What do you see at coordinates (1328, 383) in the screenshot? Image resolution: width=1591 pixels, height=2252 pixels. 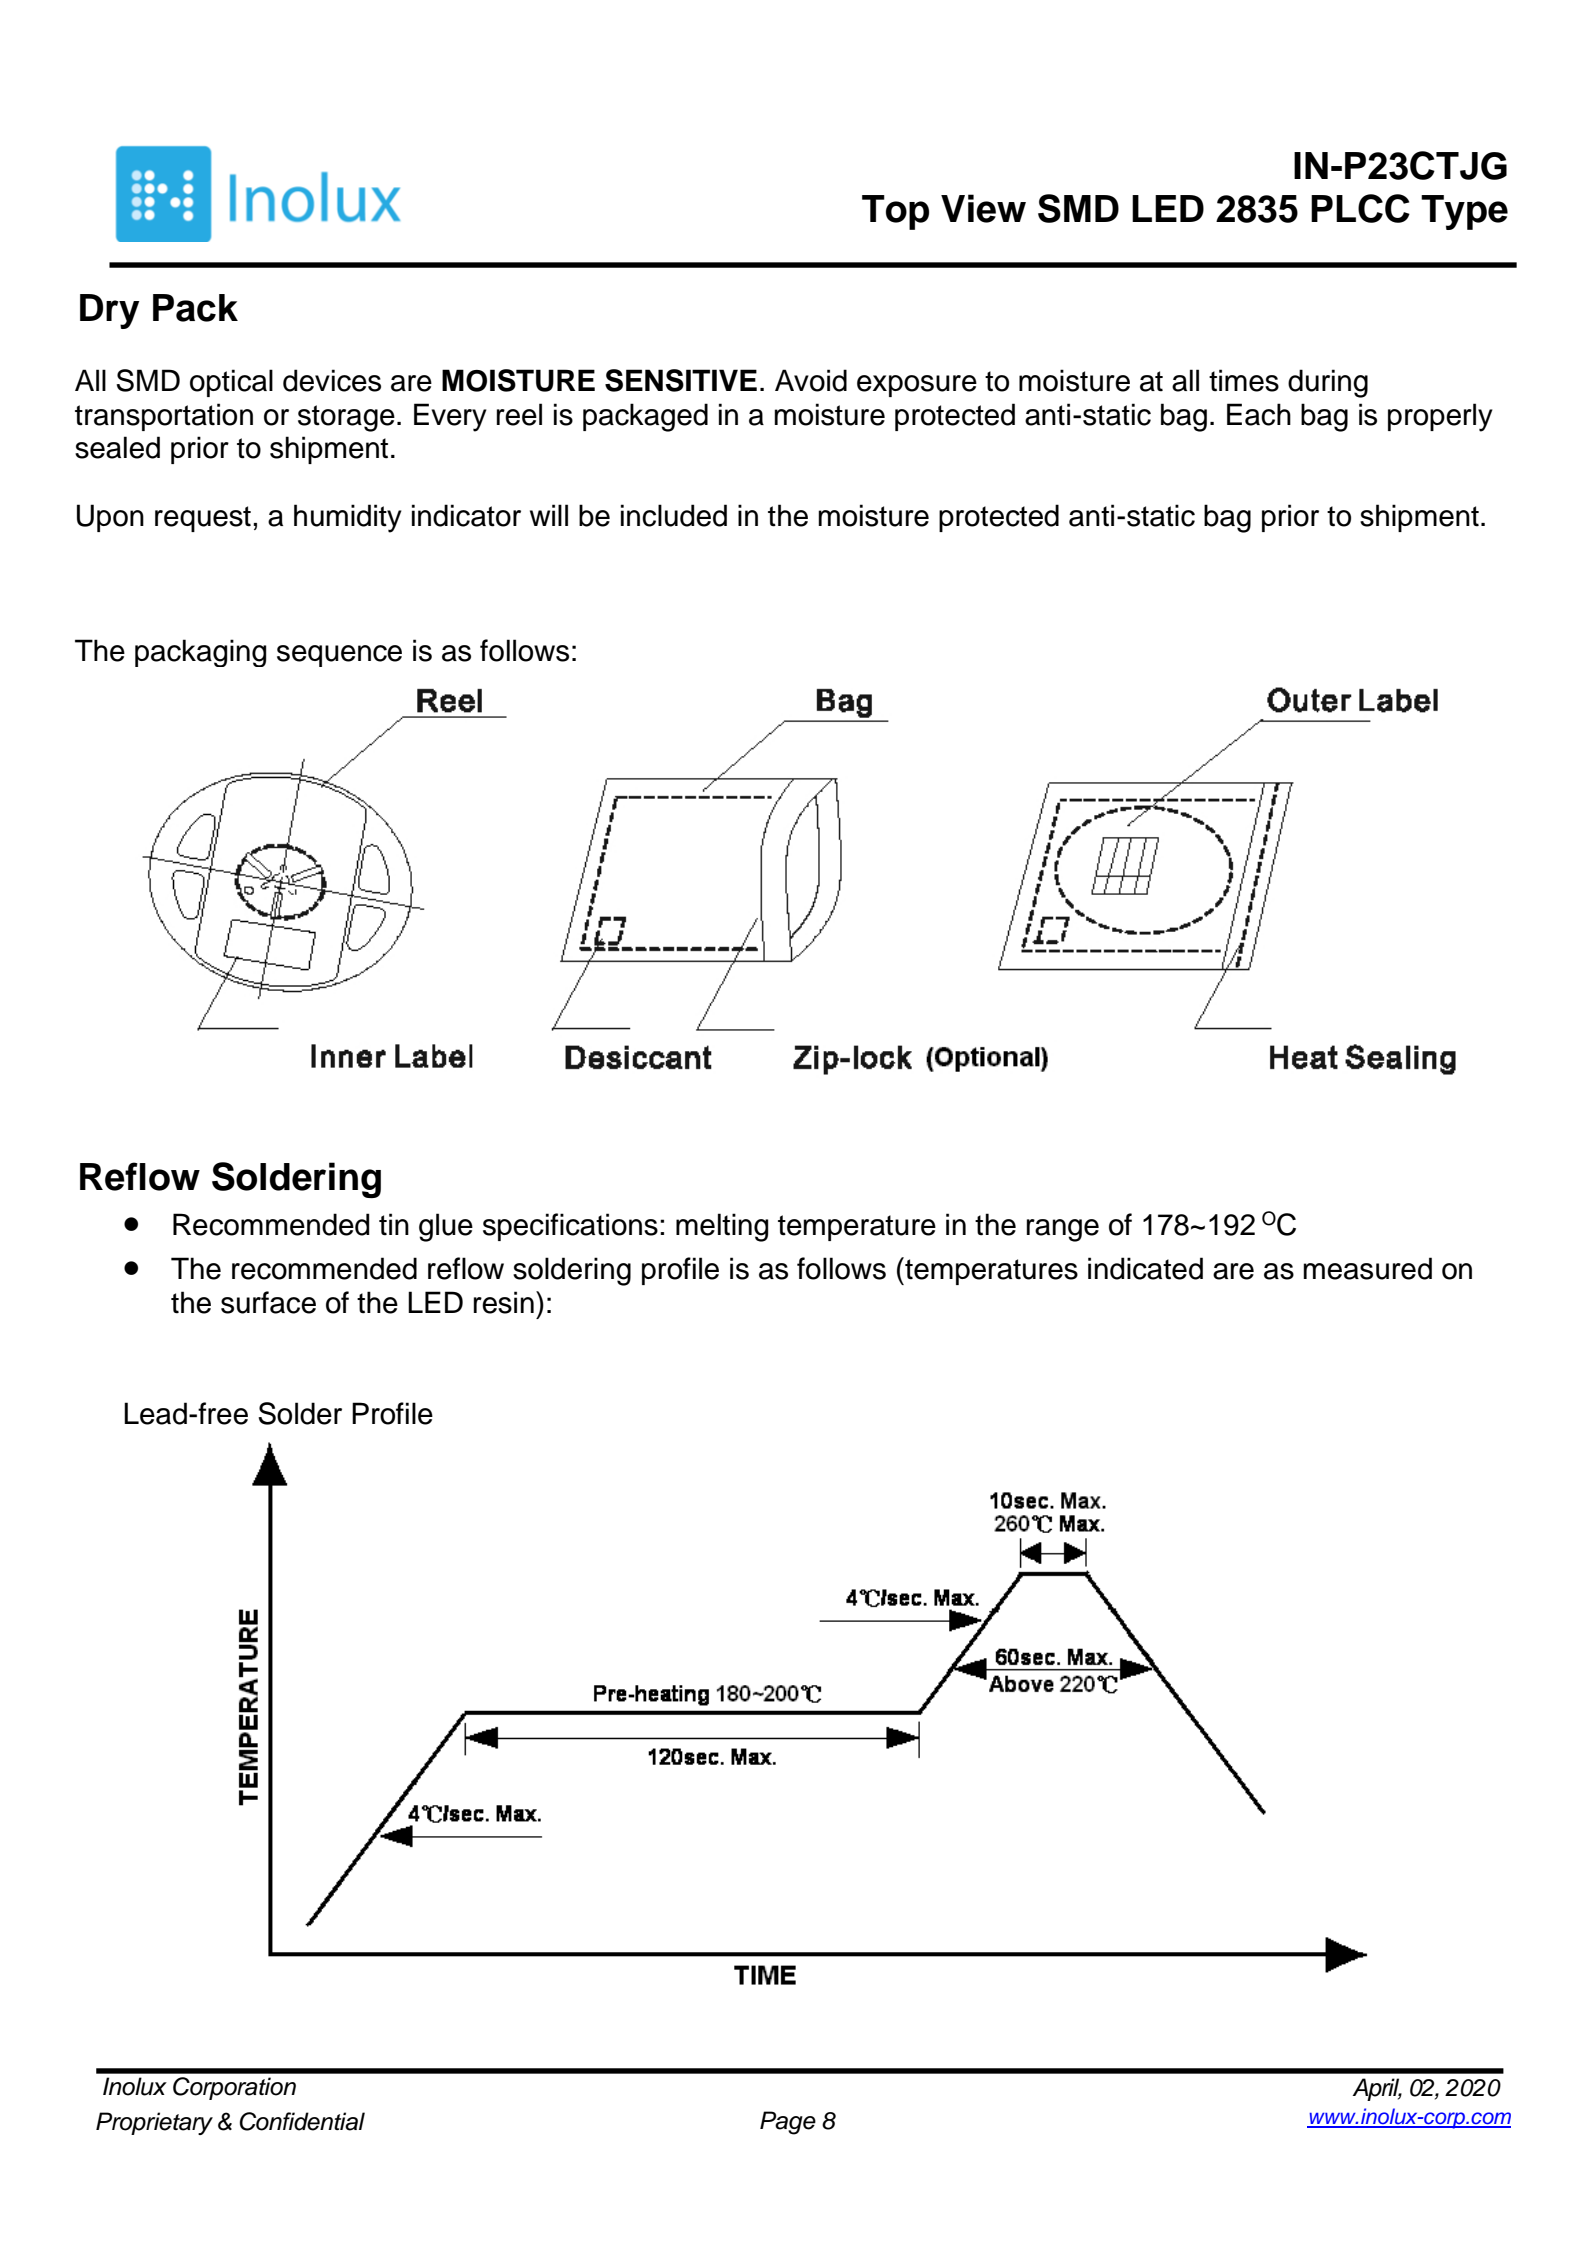 I see `during` at bounding box center [1328, 383].
